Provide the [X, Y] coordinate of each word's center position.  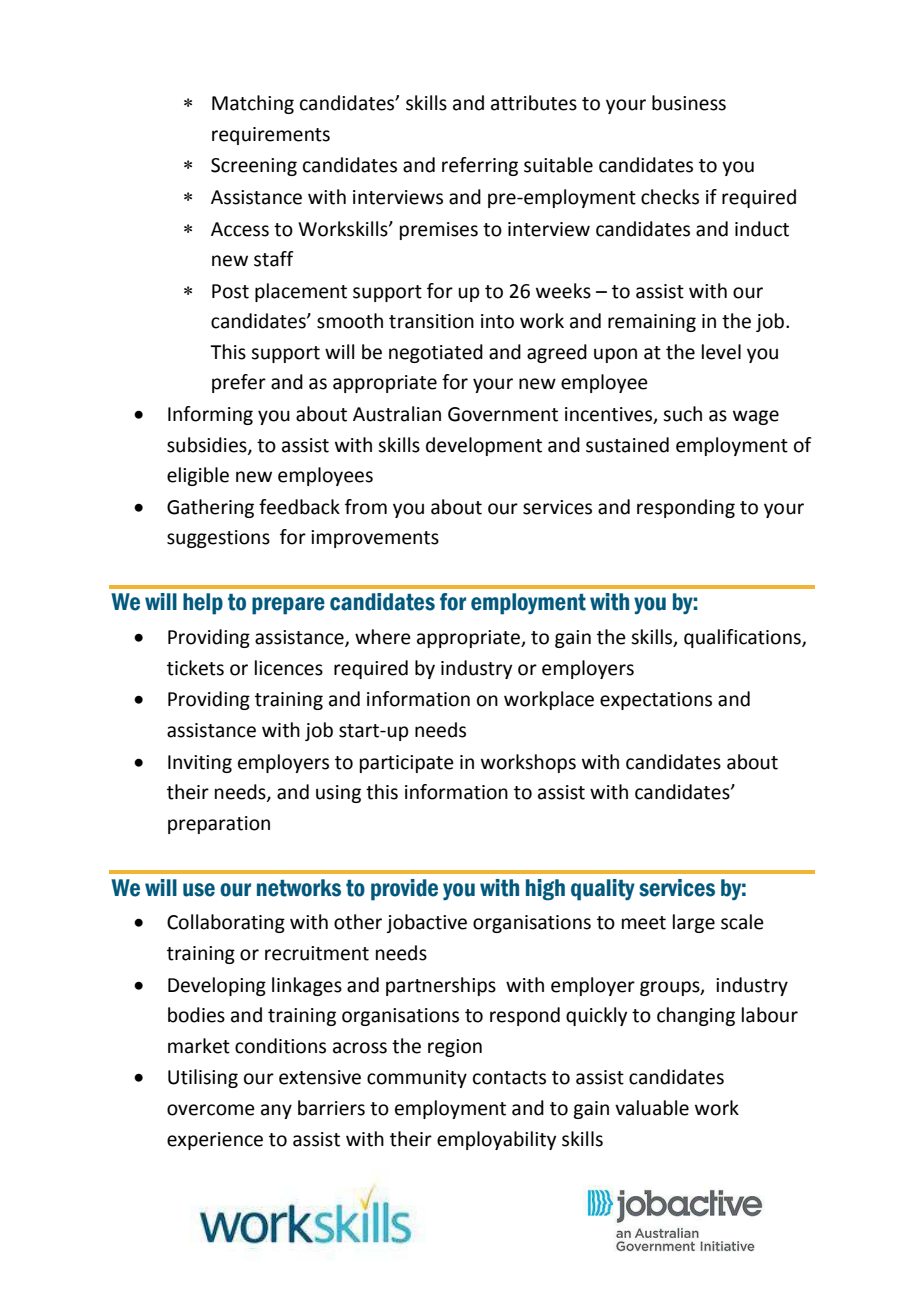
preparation [219, 825]
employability [496, 1140]
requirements [271, 136]
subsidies [208, 445]
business [689, 103]
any [276, 1111]
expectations [656, 701]
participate [407, 764]
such [682, 414]
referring [480, 166]
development [484, 446]
